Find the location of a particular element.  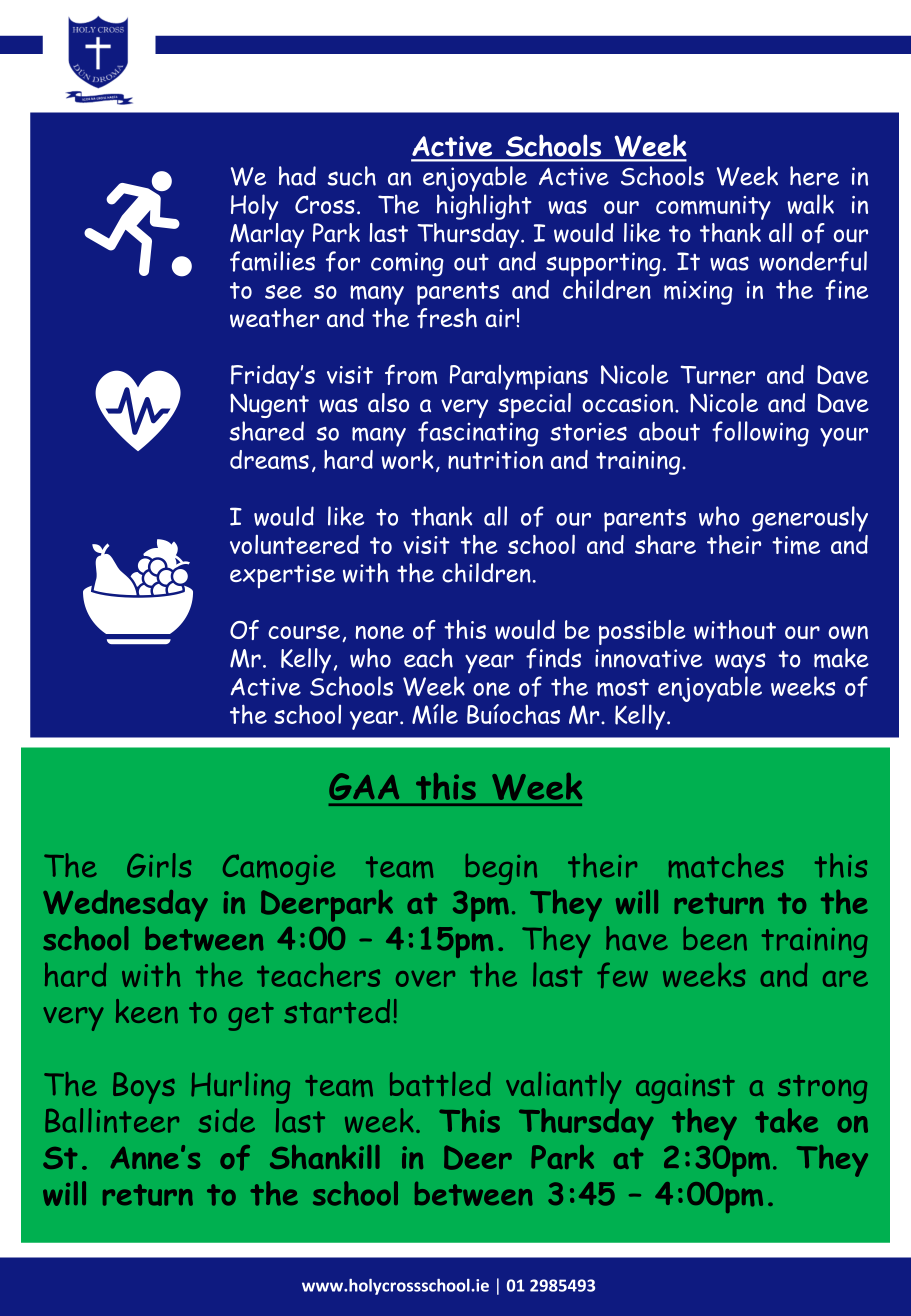

walk is located at coordinates (810, 204).
